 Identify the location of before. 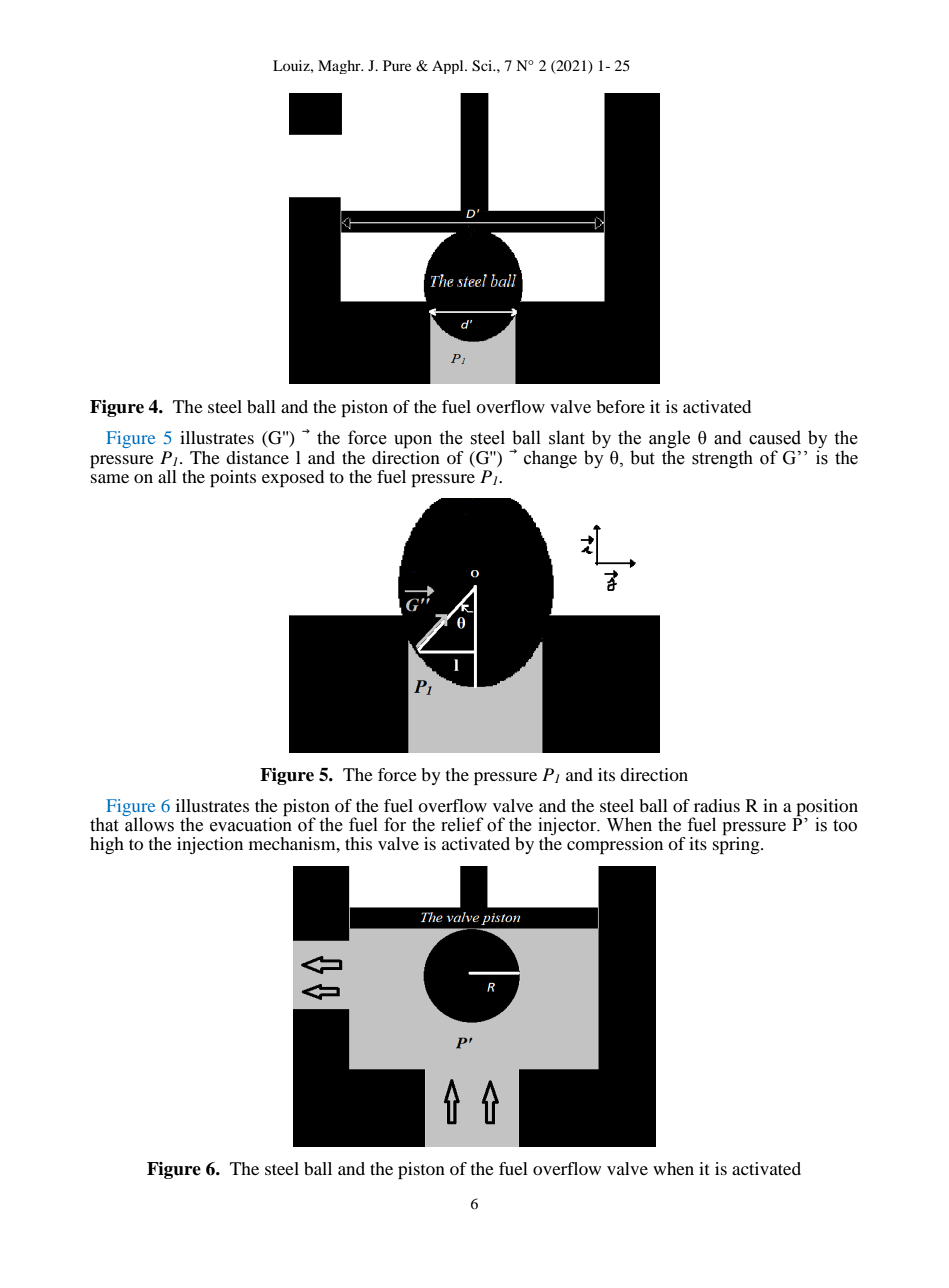
(620, 406).
